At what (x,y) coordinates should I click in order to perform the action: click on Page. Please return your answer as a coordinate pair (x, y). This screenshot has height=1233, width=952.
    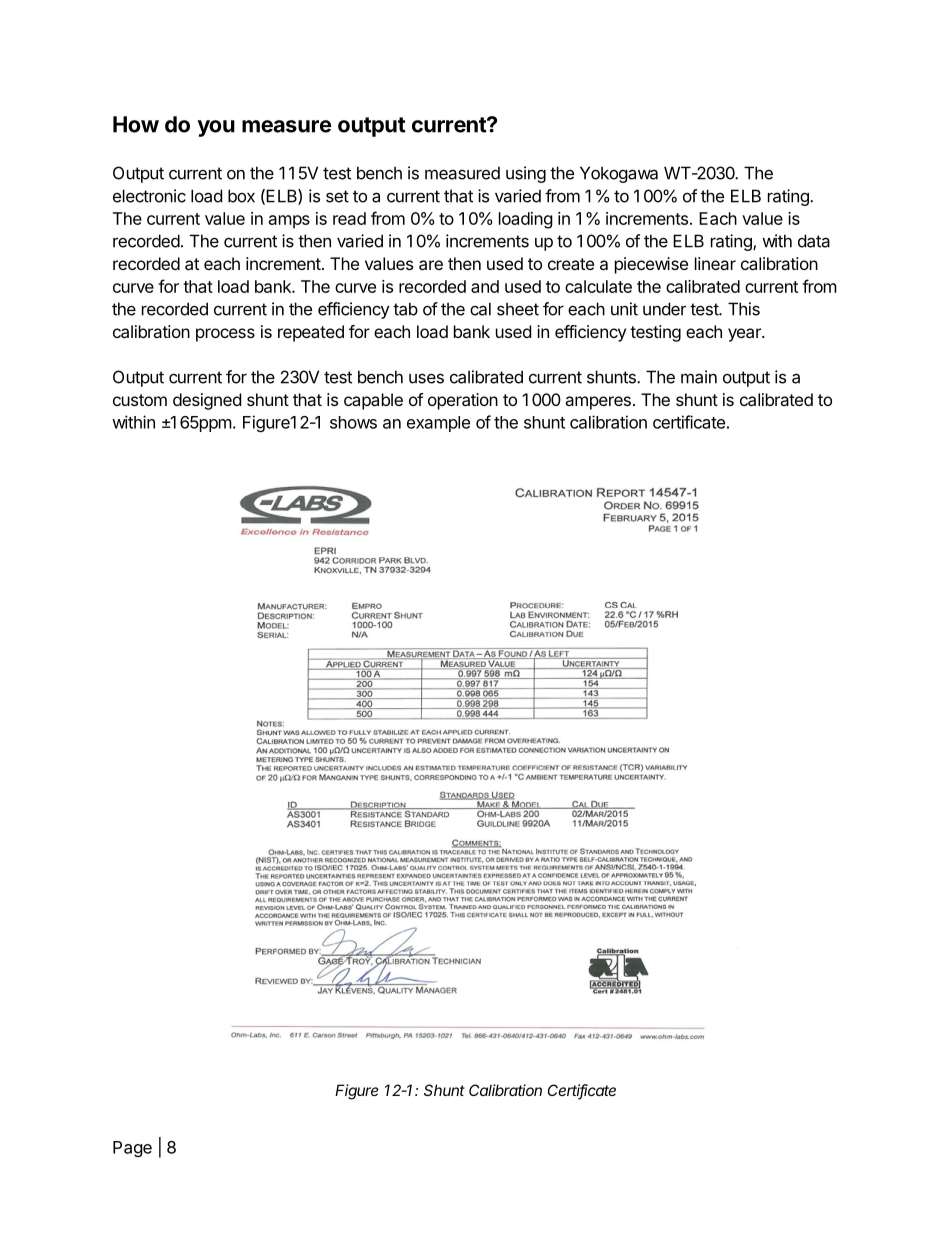
    Looking at the image, I should click on (132, 1149).
